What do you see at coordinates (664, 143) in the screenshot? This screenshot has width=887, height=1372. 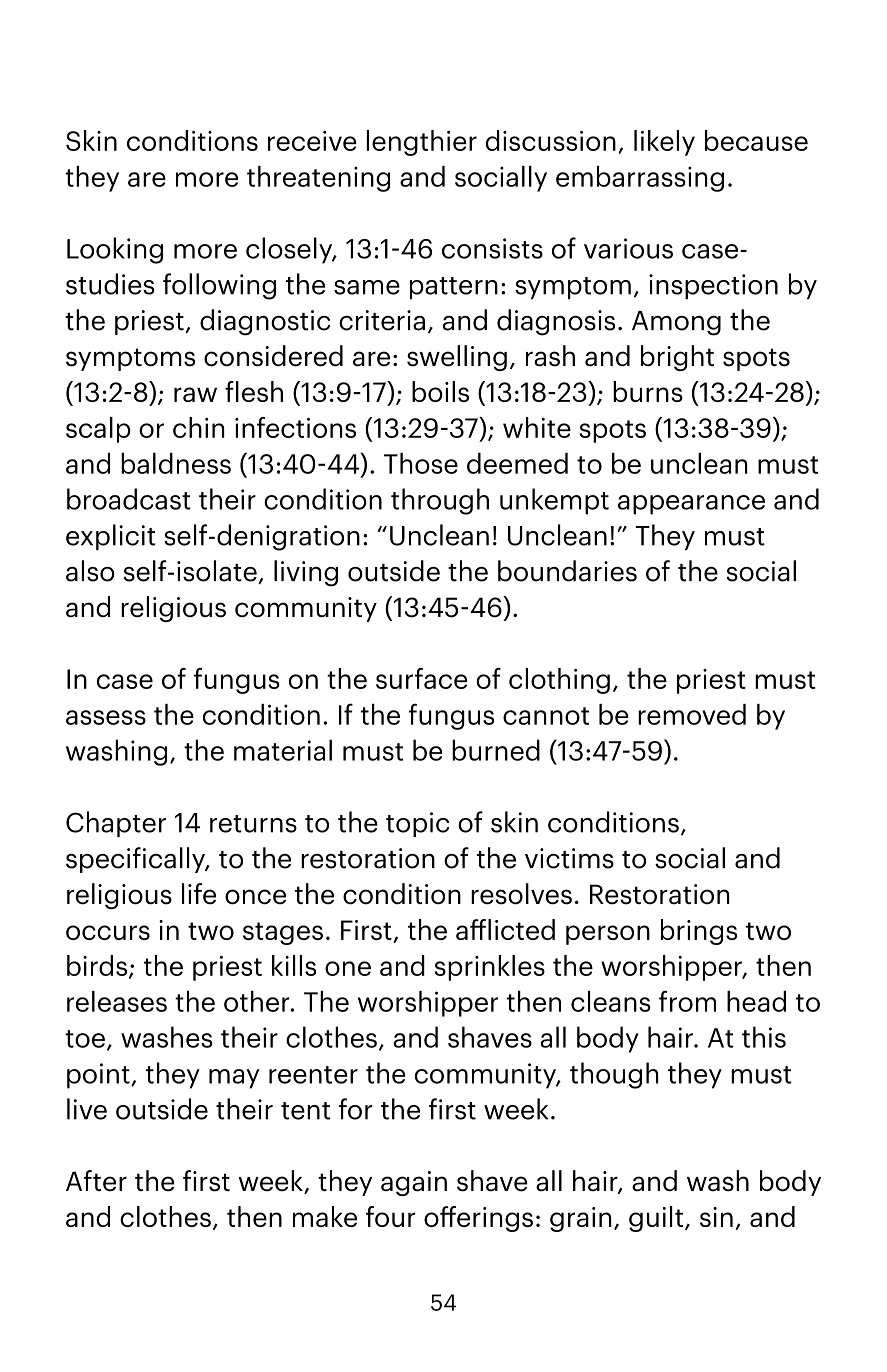 I see `likely` at bounding box center [664, 143].
